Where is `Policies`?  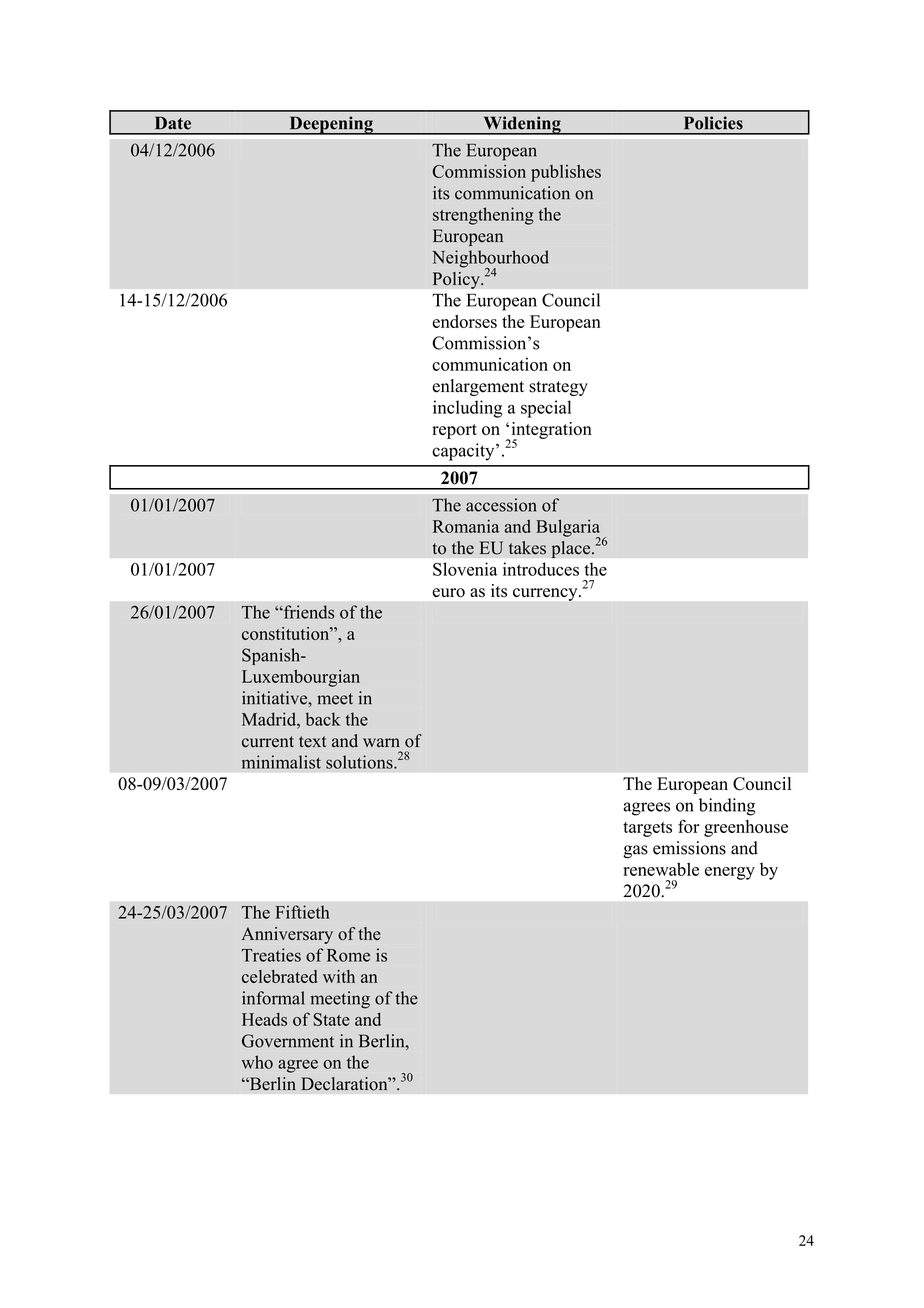
Policies is located at coordinates (713, 123).
